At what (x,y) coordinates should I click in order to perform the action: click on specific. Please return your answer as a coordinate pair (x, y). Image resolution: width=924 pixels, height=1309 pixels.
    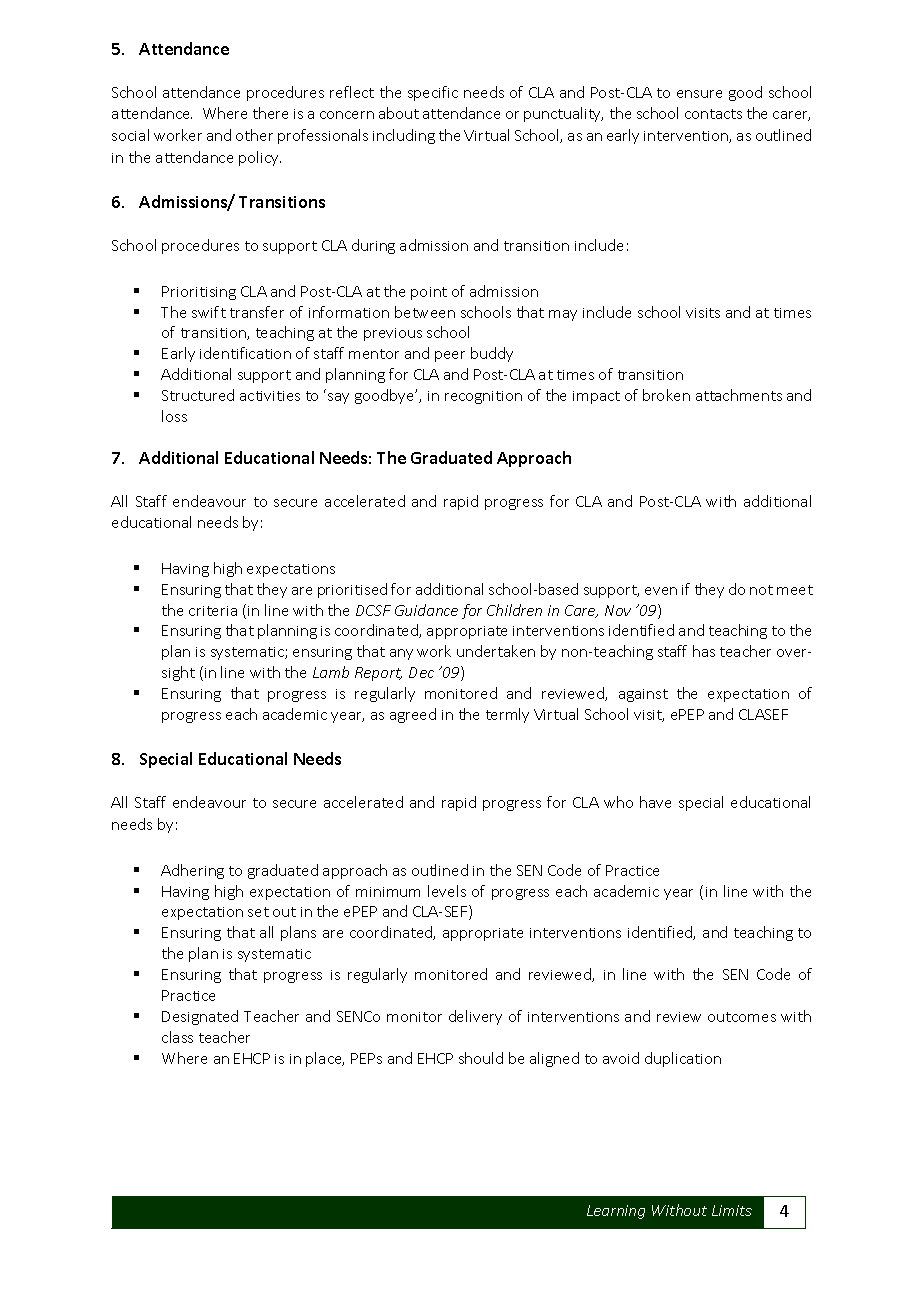
    Looking at the image, I should click on (433, 93).
